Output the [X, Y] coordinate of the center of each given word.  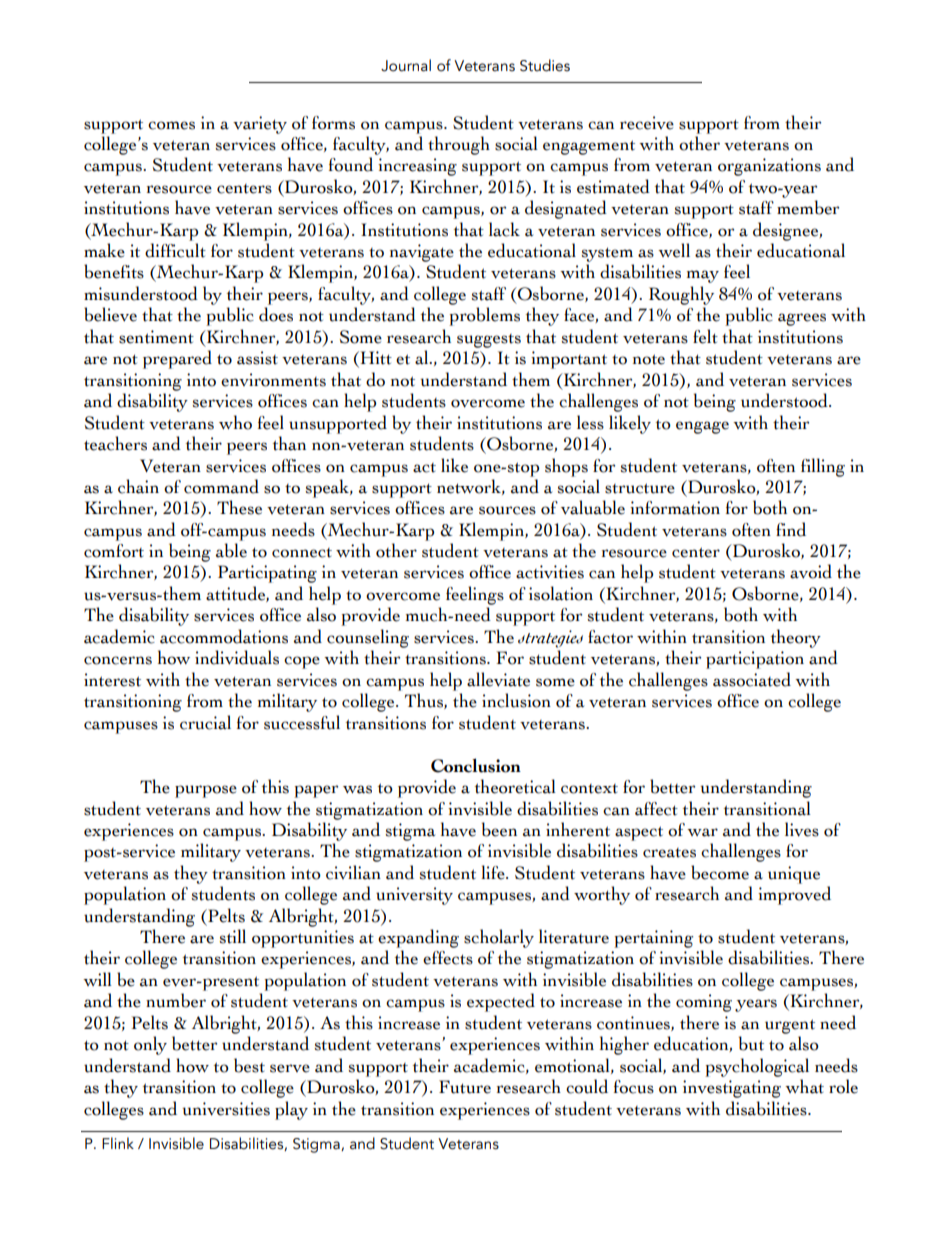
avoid [811, 571]
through [459, 145]
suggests [489, 341]
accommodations [224, 636]
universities [226, 1109]
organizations [769, 167]
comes [171, 125]
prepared [177, 359]
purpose [206, 791]
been [499, 829]
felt [705, 336]
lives [802, 829]
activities [550, 572]
